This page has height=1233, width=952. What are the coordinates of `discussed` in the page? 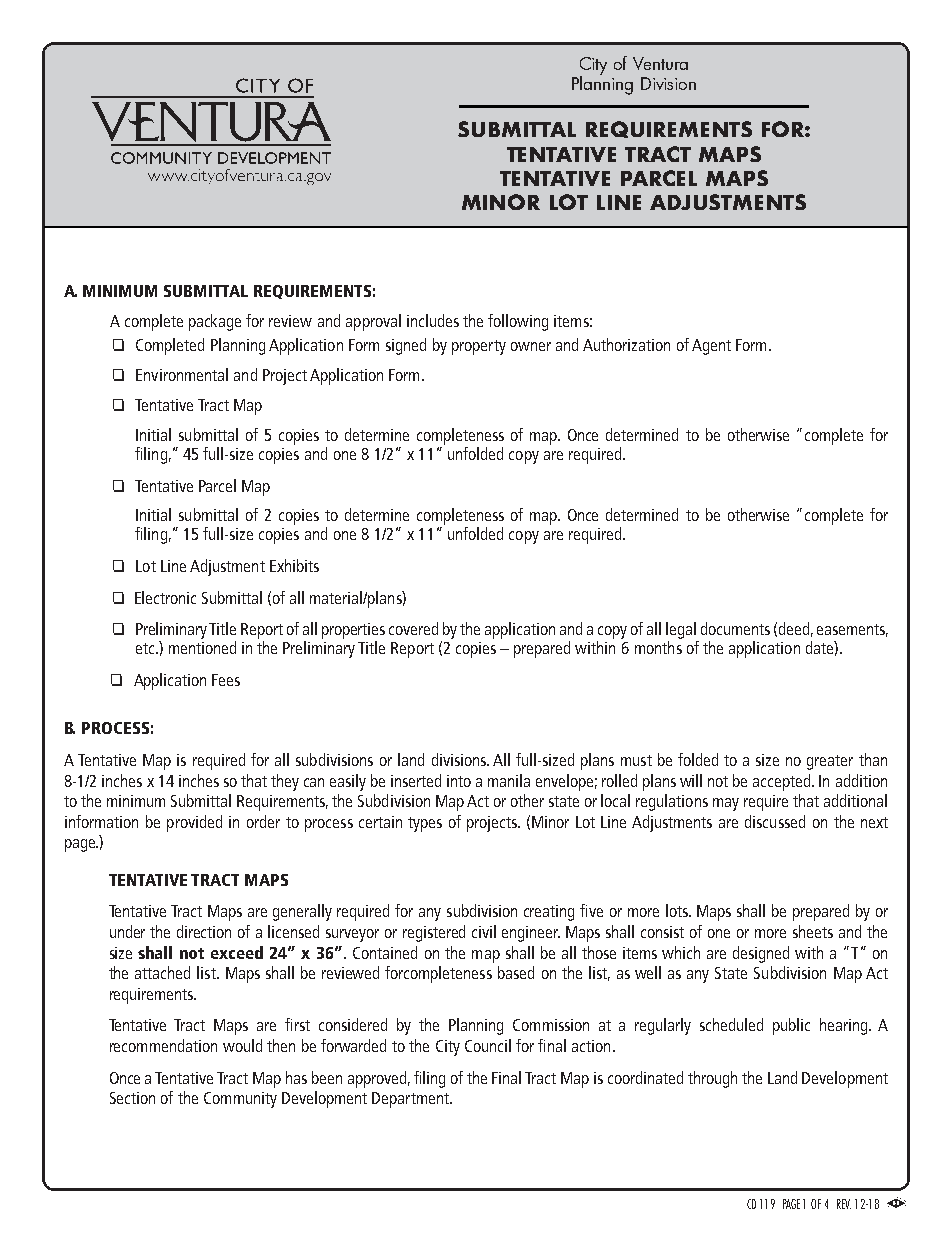 It's located at (775, 821).
